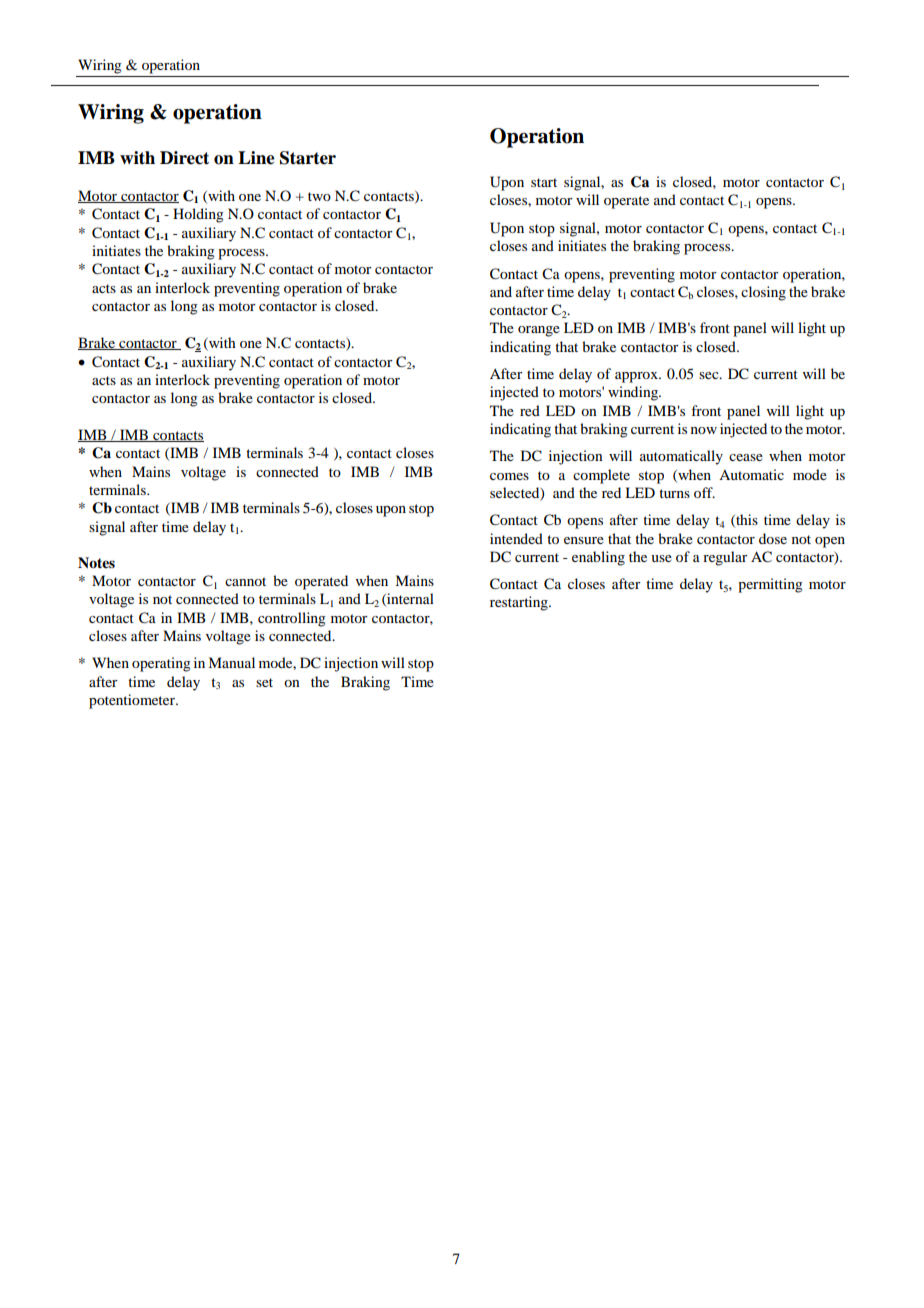 Image resolution: width=924 pixels, height=1308 pixels. Describe the element at coordinates (184, 158) in the screenshot. I see `Direct` at that location.
